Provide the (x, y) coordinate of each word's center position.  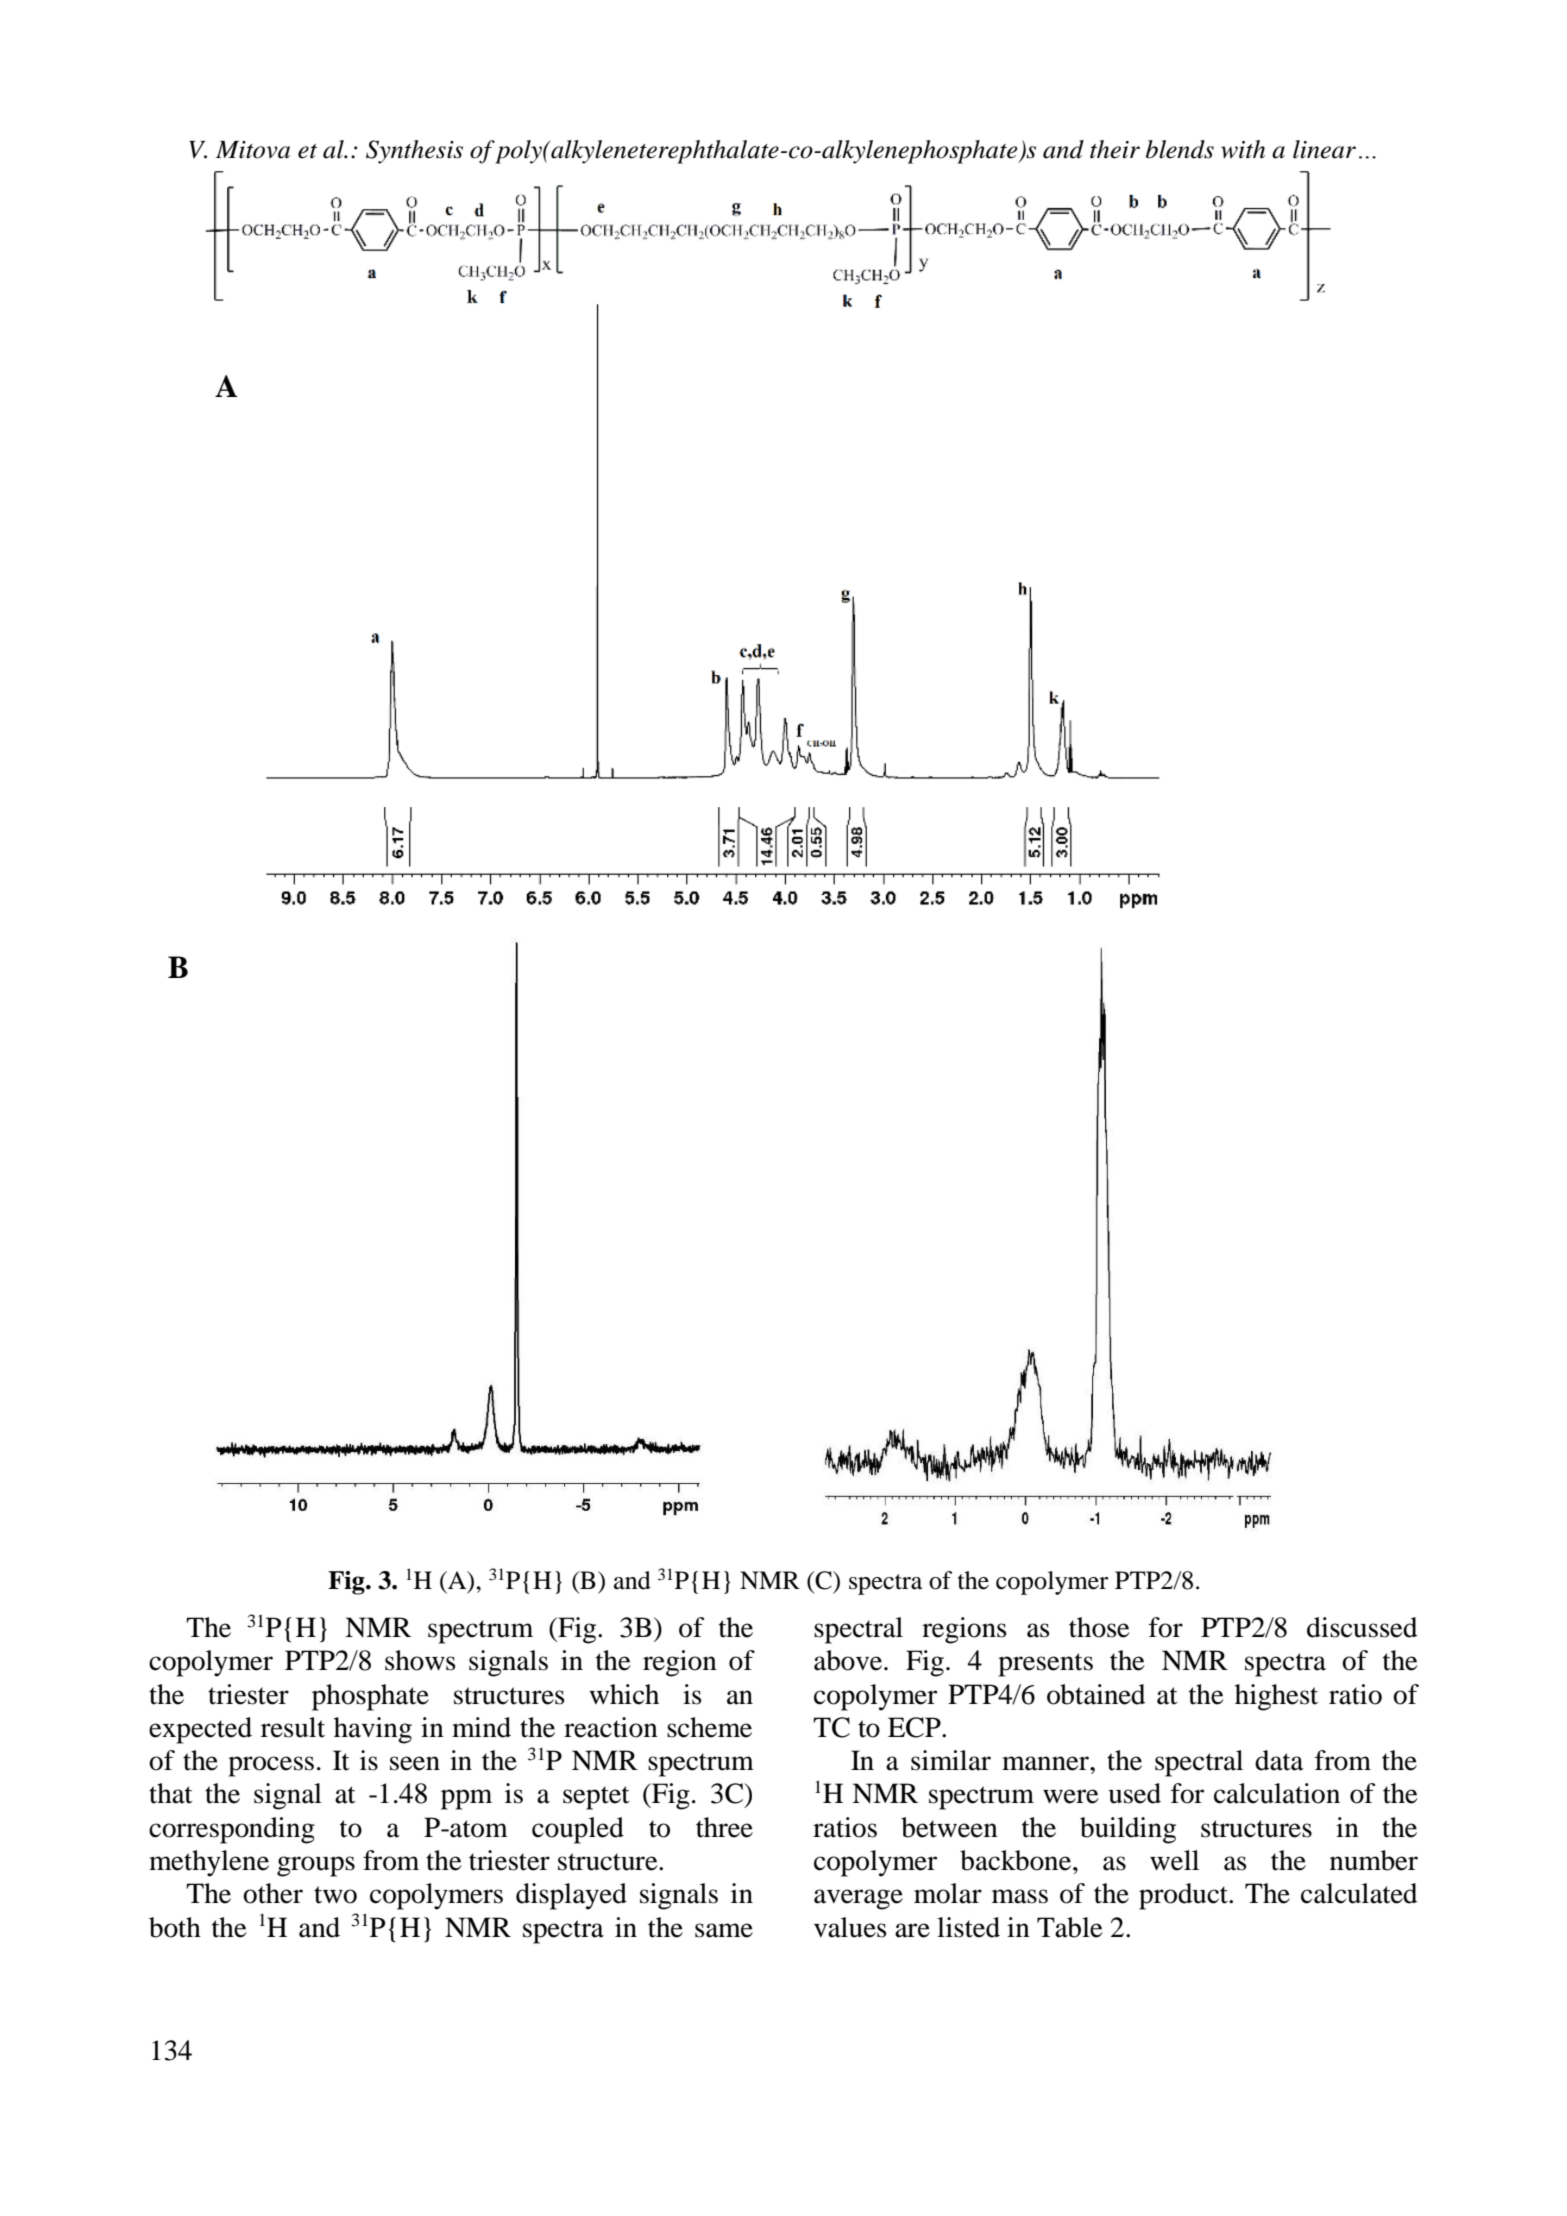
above (849, 1660)
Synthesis (414, 152)
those (1099, 1627)
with (1243, 149)
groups (316, 1866)
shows (420, 1660)
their (1115, 149)
